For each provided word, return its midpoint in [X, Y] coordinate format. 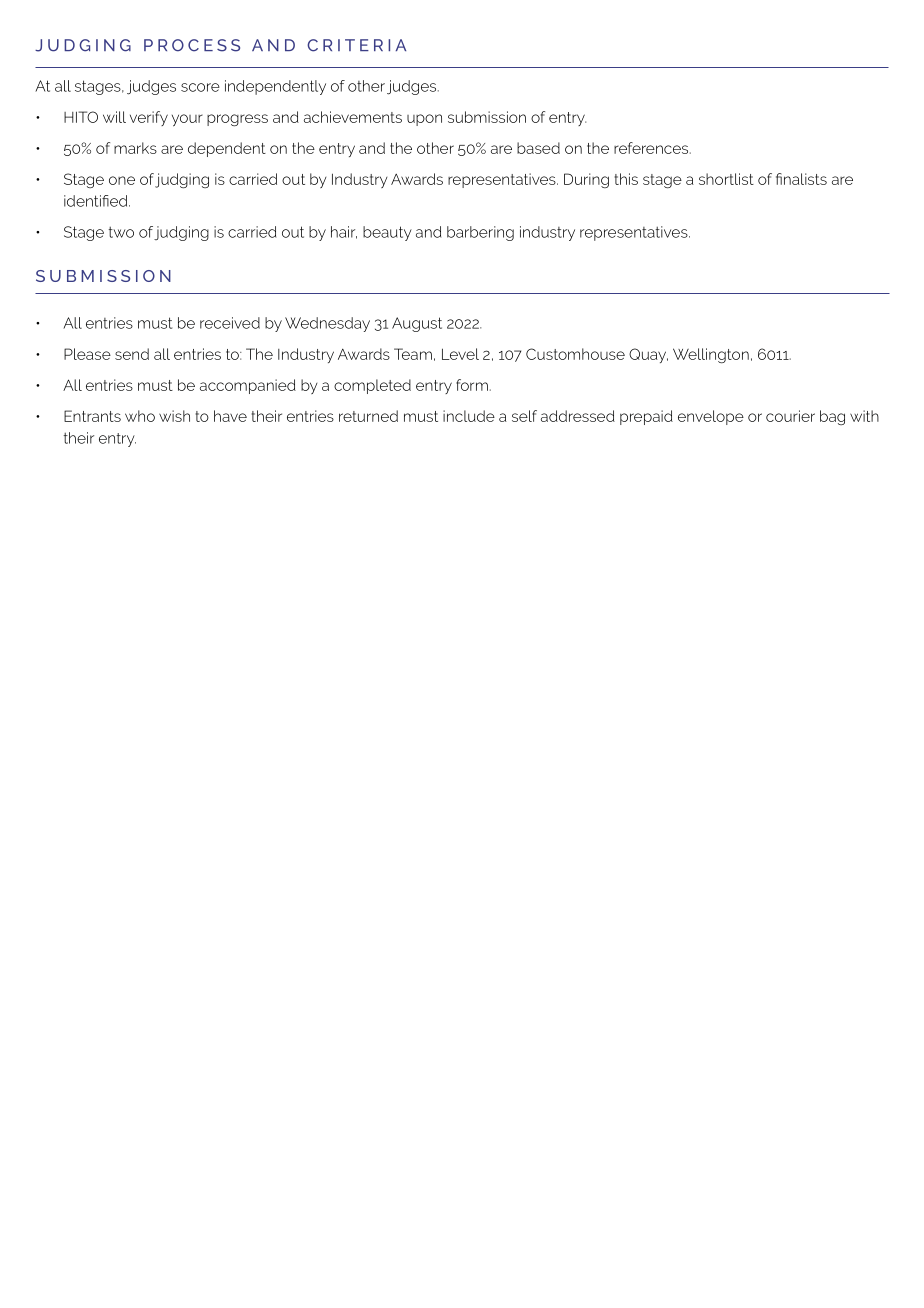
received [230, 323]
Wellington [711, 355]
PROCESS [192, 45]
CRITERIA [356, 45]
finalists [801, 179]
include [469, 416]
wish [174, 416]
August [417, 324]
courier [790, 416]
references [652, 148]
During [586, 180]
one [122, 180]
